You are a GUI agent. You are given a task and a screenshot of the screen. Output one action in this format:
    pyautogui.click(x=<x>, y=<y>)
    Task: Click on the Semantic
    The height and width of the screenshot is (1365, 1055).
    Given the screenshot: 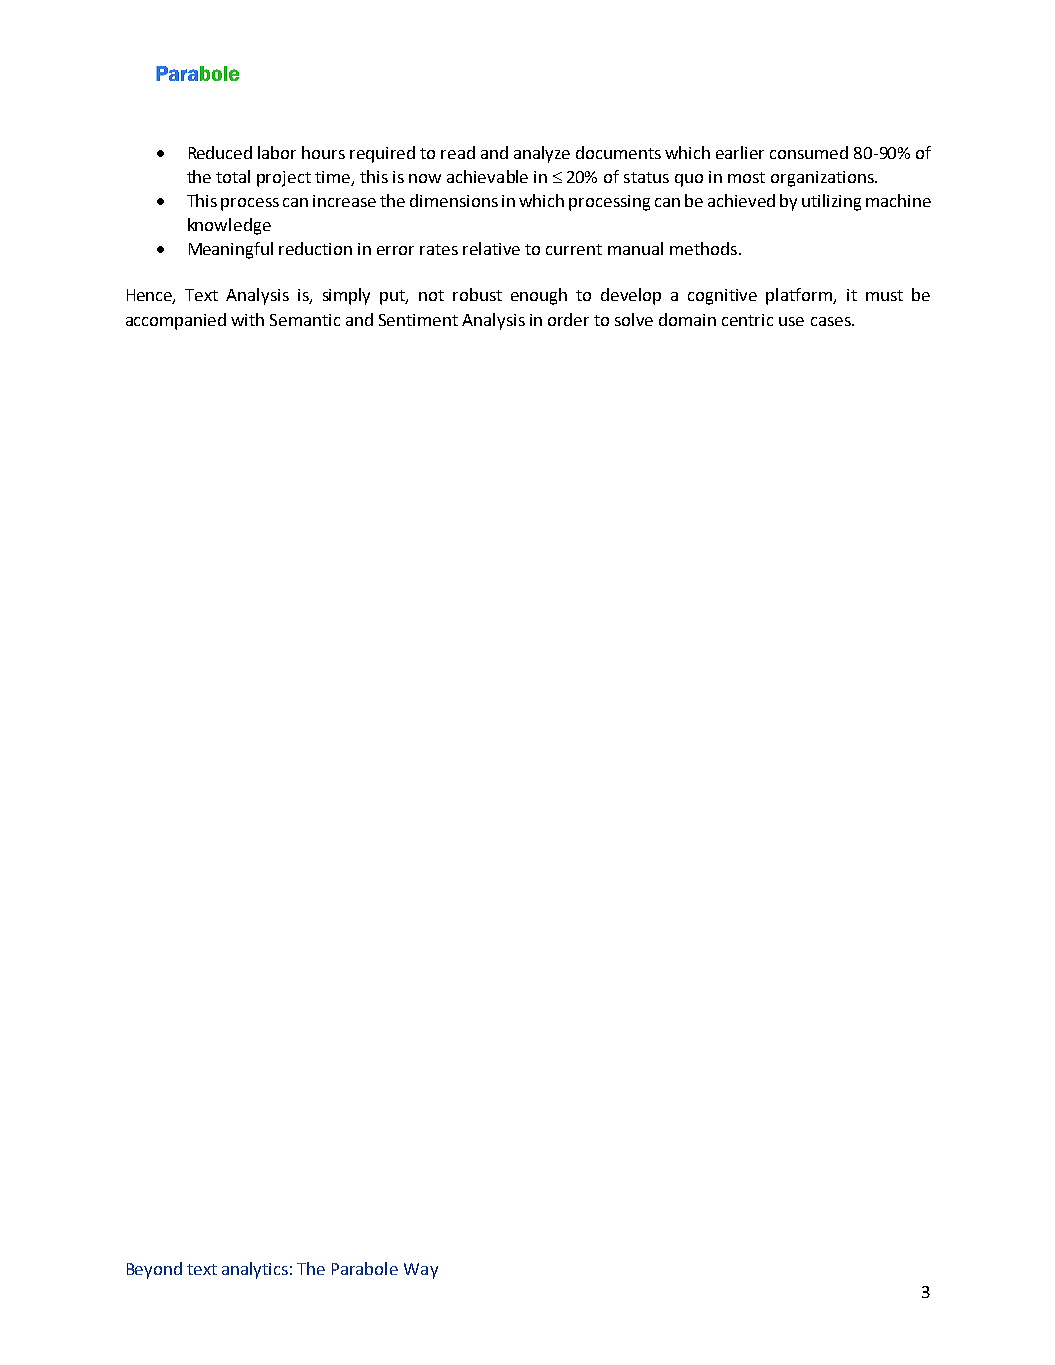 What is the action you would take?
    pyautogui.click(x=305, y=320)
